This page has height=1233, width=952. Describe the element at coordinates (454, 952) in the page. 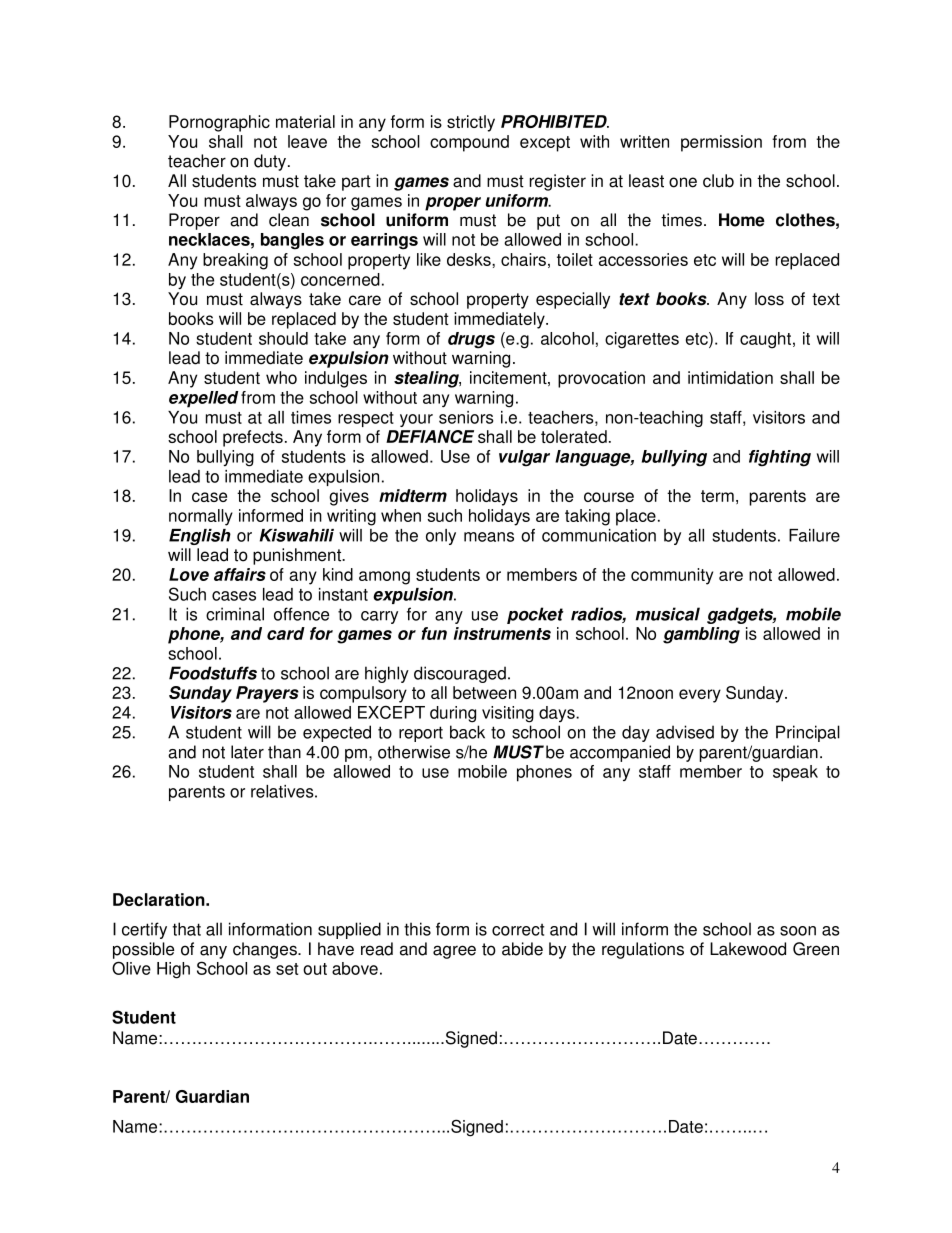

I see `agree` at that location.
